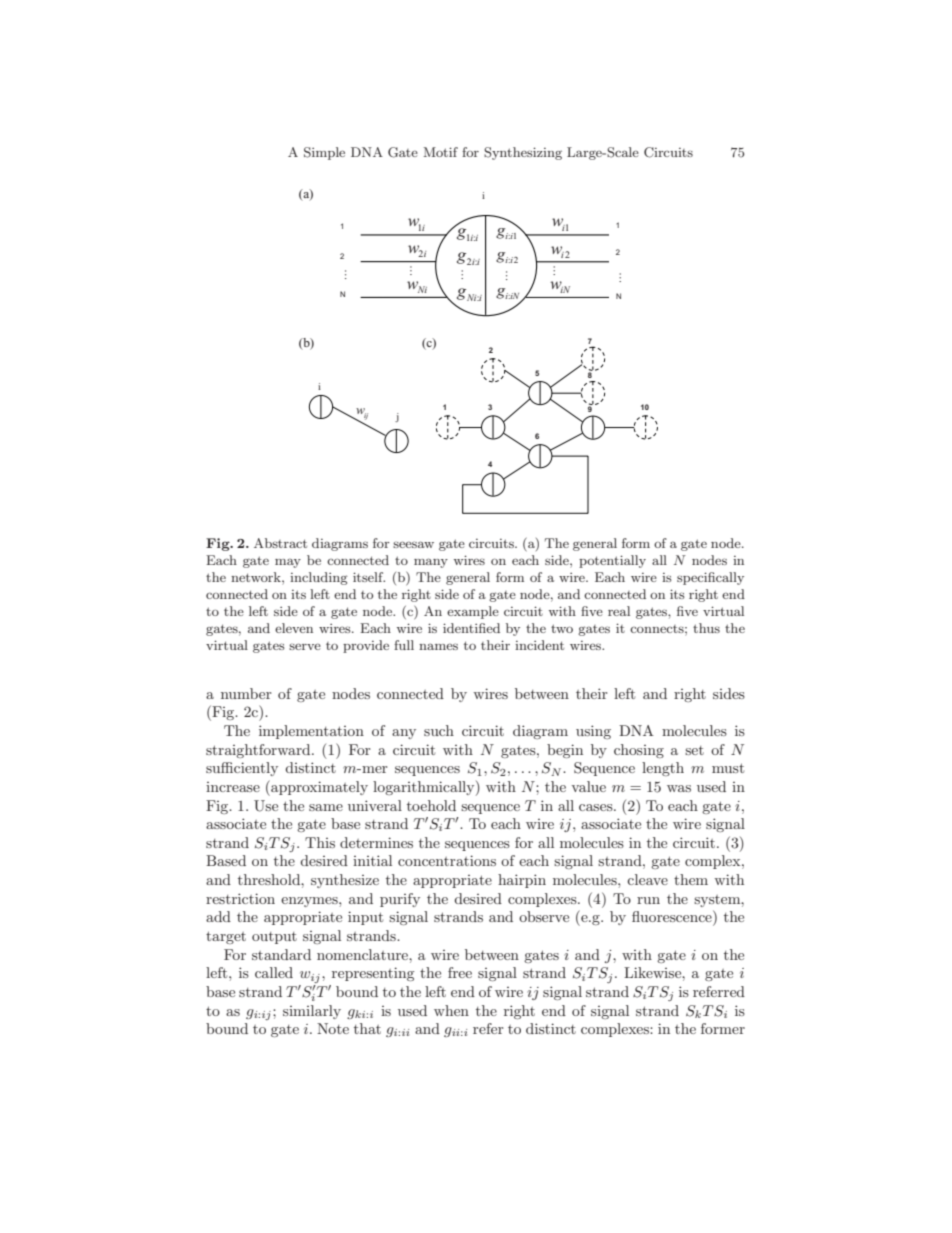 The image size is (952, 1233). What do you see at coordinates (288, 563) in the image?
I see `may` at bounding box center [288, 563].
